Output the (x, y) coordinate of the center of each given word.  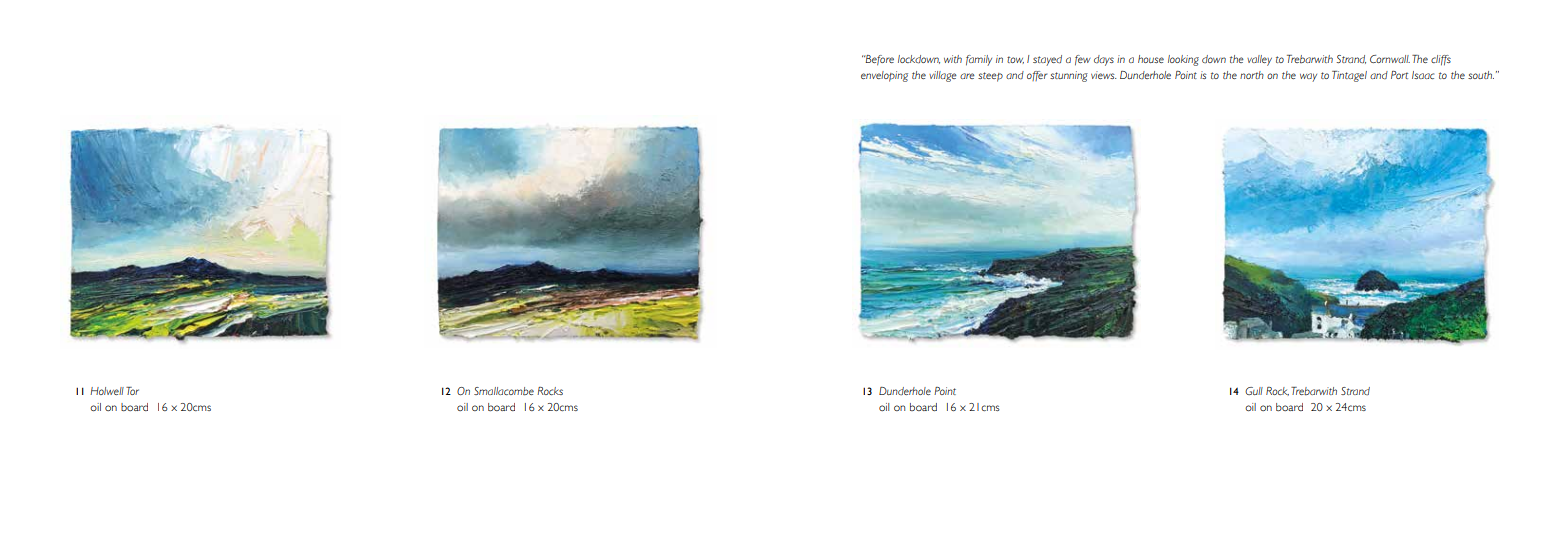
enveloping (884, 76)
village (943, 76)
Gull (1254, 391)
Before (879, 60)
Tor (132, 391)
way (1308, 77)
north (1252, 75)
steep (990, 77)
